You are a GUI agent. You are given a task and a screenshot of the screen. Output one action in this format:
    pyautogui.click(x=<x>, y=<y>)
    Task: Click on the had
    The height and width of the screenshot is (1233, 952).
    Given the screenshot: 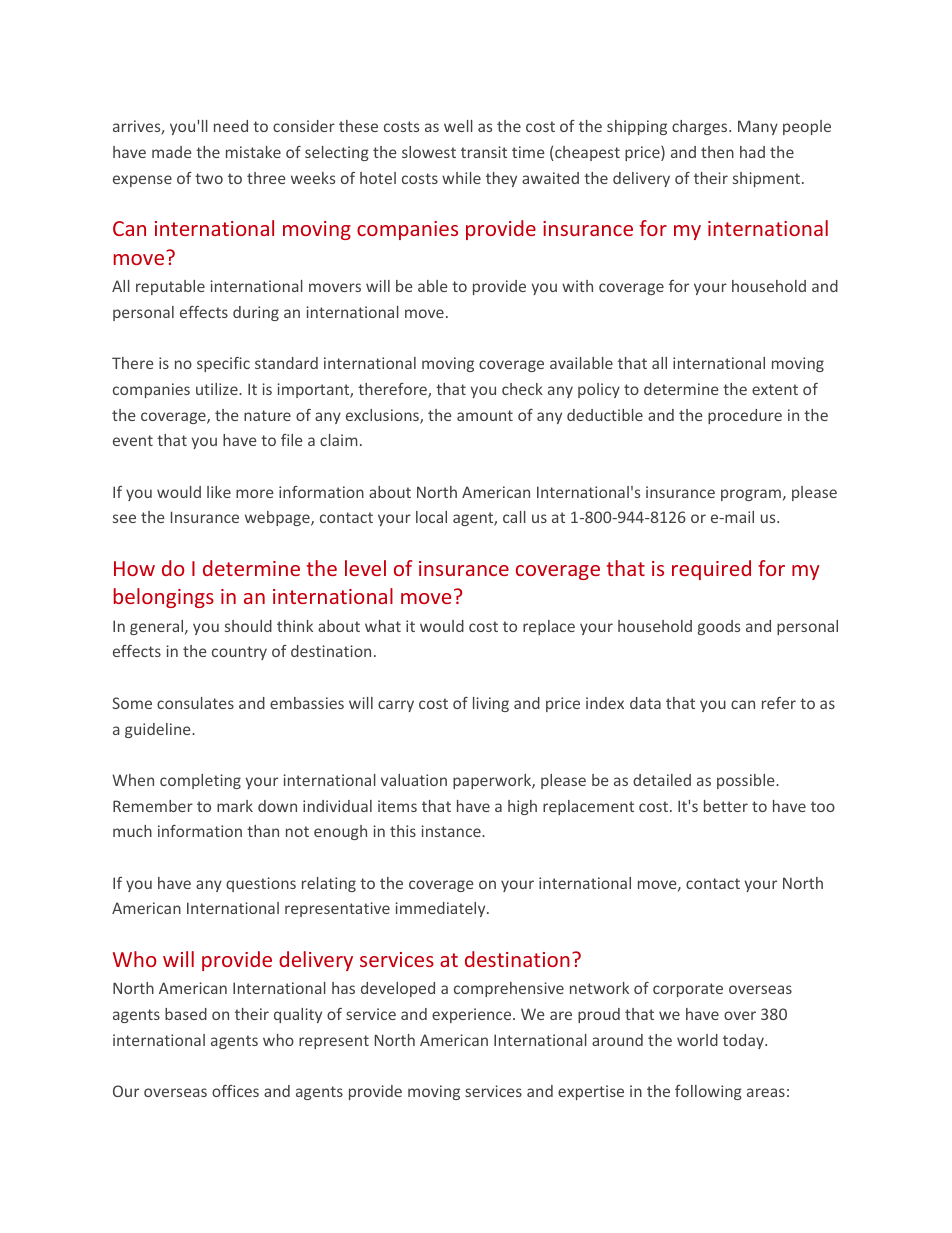 What is the action you would take?
    pyautogui.click(x=752, y=152)
